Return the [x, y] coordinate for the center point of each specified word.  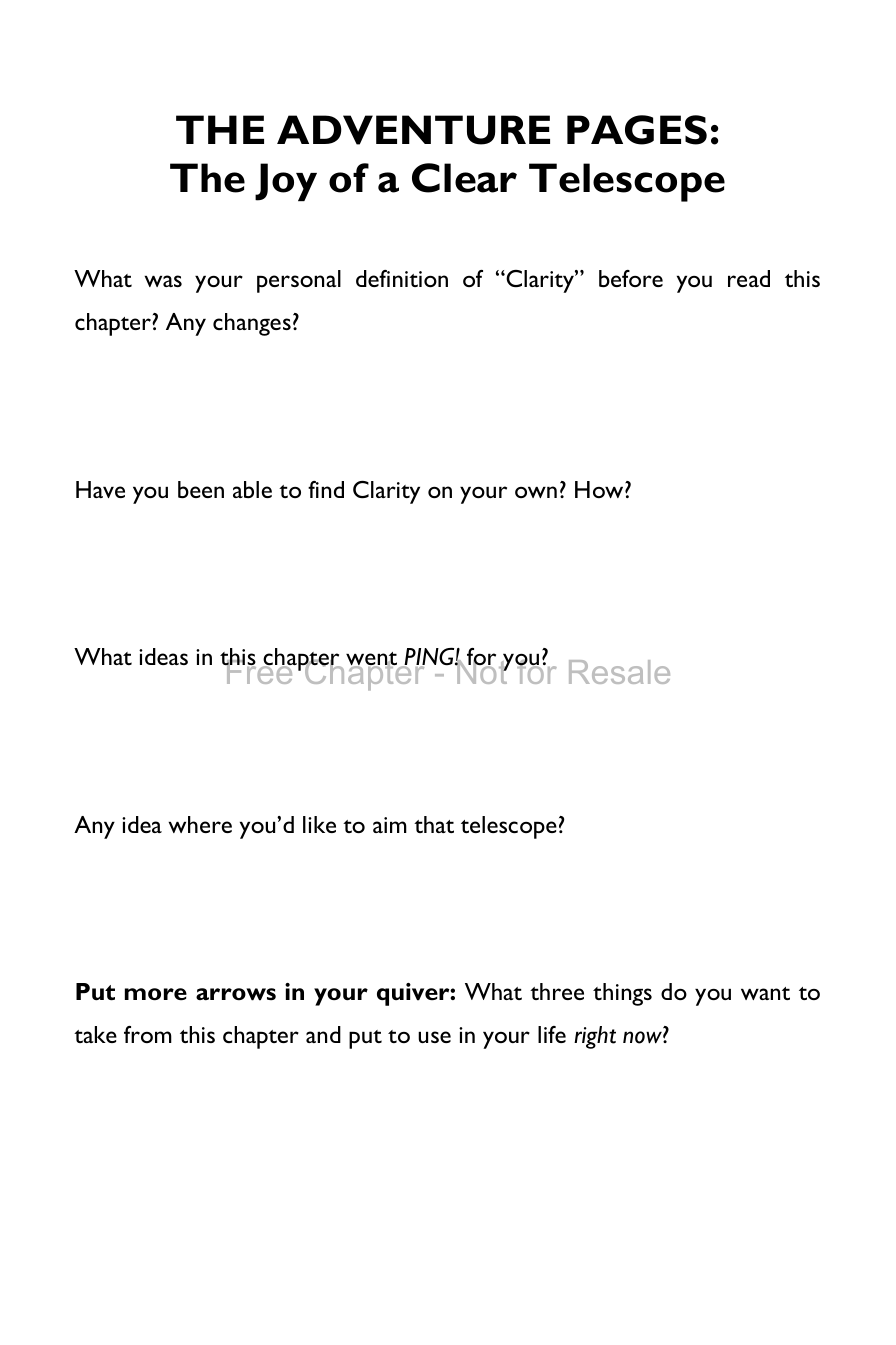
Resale [619, 672]
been [201, 489]
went [371, 660]
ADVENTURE [413, 130]
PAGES [637, 130]
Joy [286, 182]
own [536, 492]
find [326, 489]
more [156, 994]
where [200, 824]
